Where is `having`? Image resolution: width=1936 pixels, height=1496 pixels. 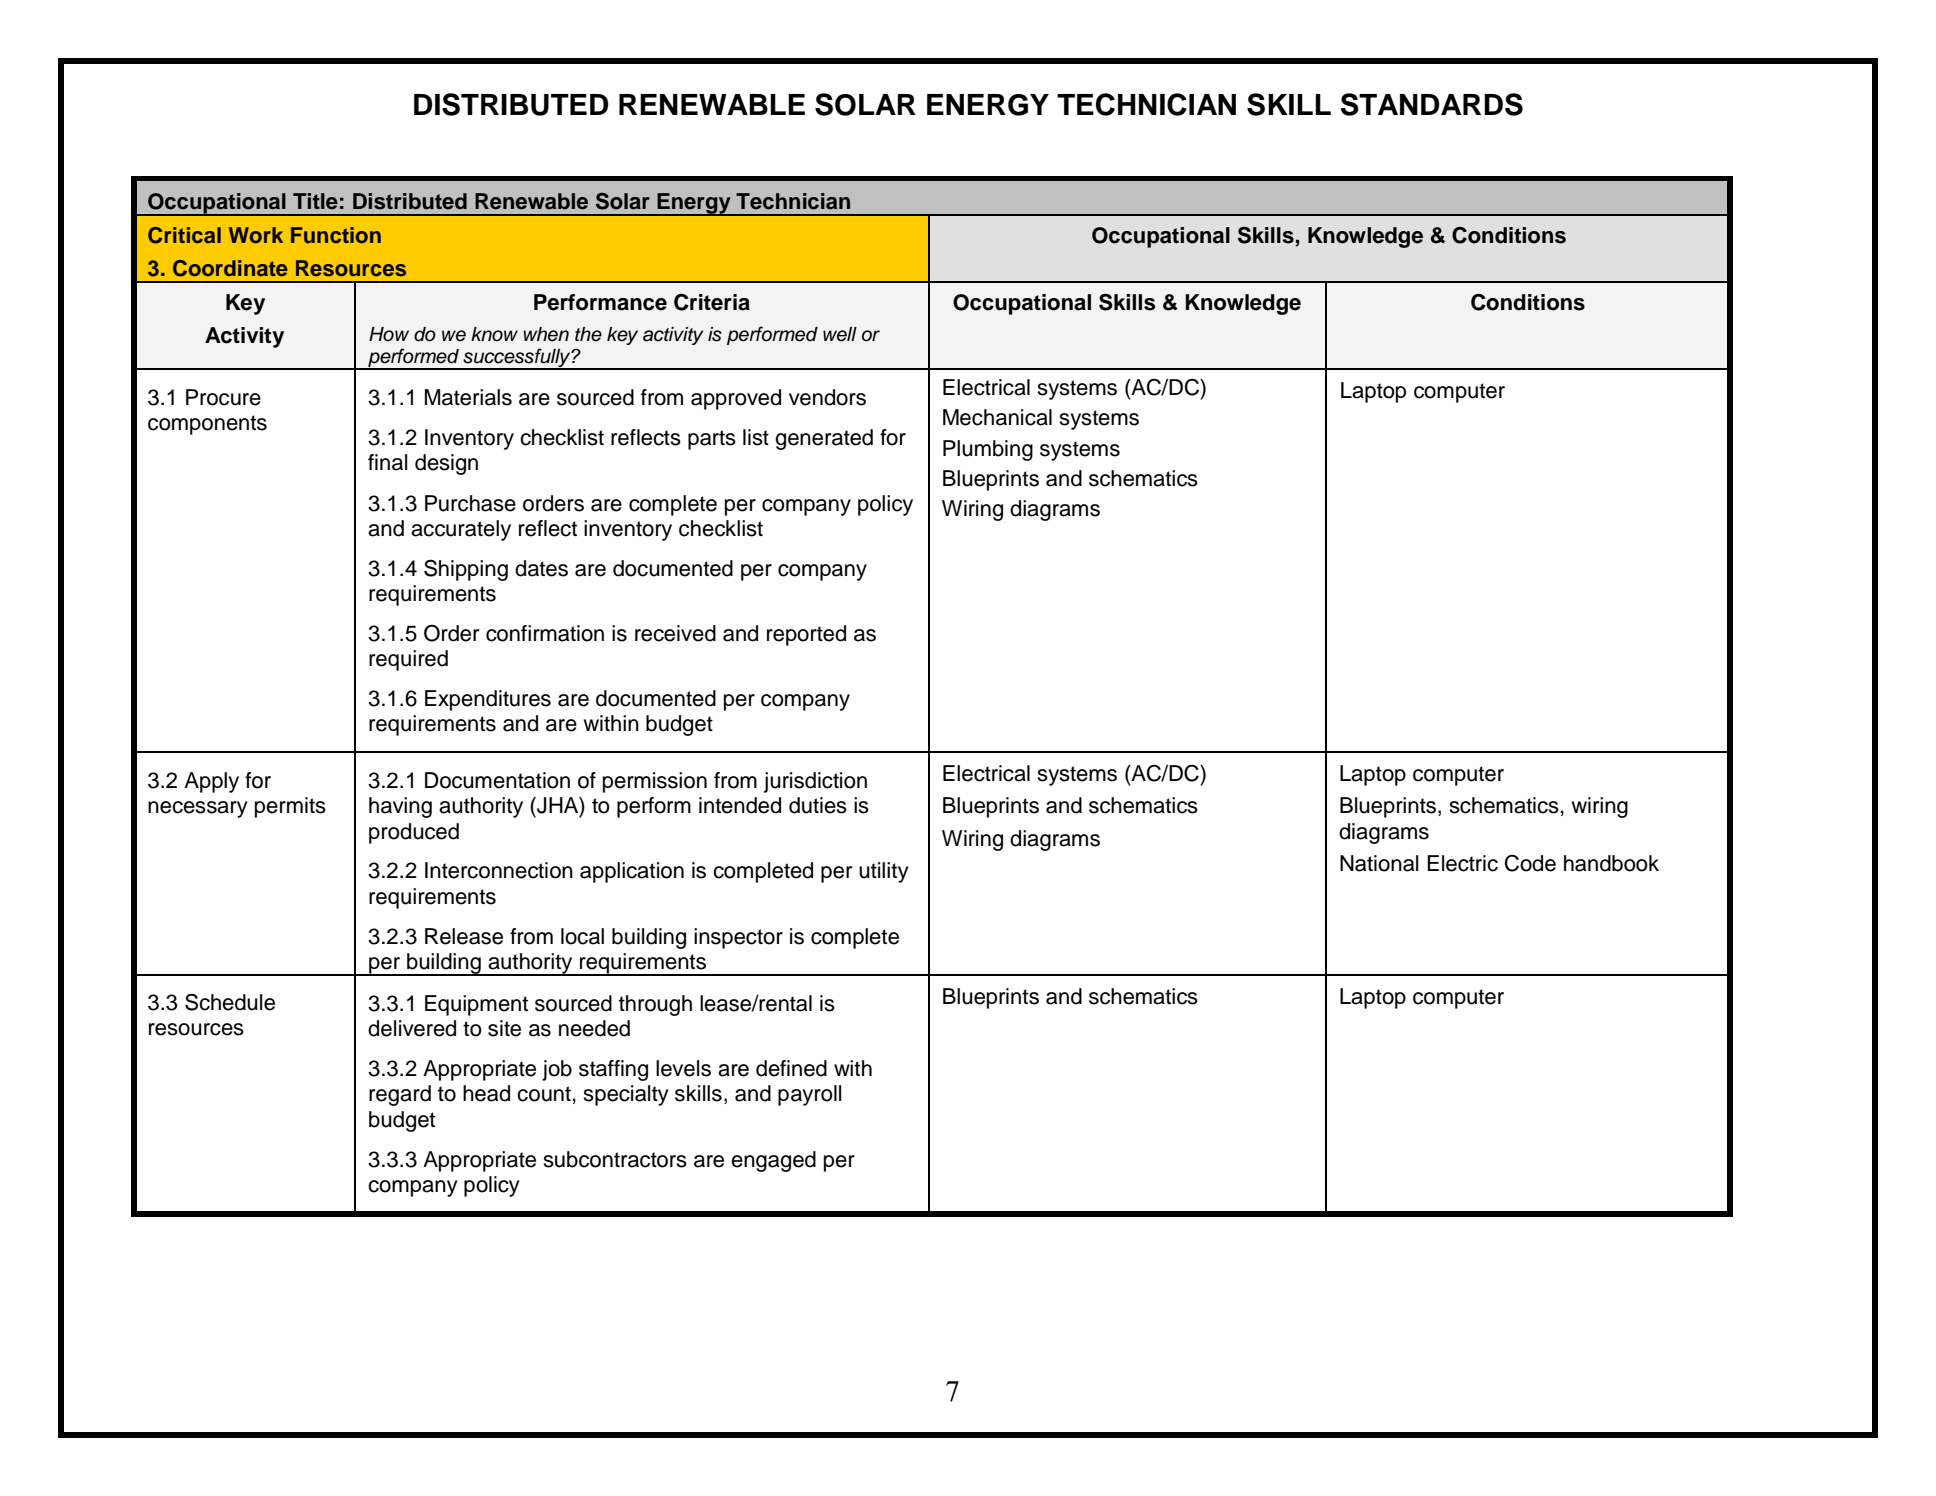 having is located at coordinates (400, 807).
